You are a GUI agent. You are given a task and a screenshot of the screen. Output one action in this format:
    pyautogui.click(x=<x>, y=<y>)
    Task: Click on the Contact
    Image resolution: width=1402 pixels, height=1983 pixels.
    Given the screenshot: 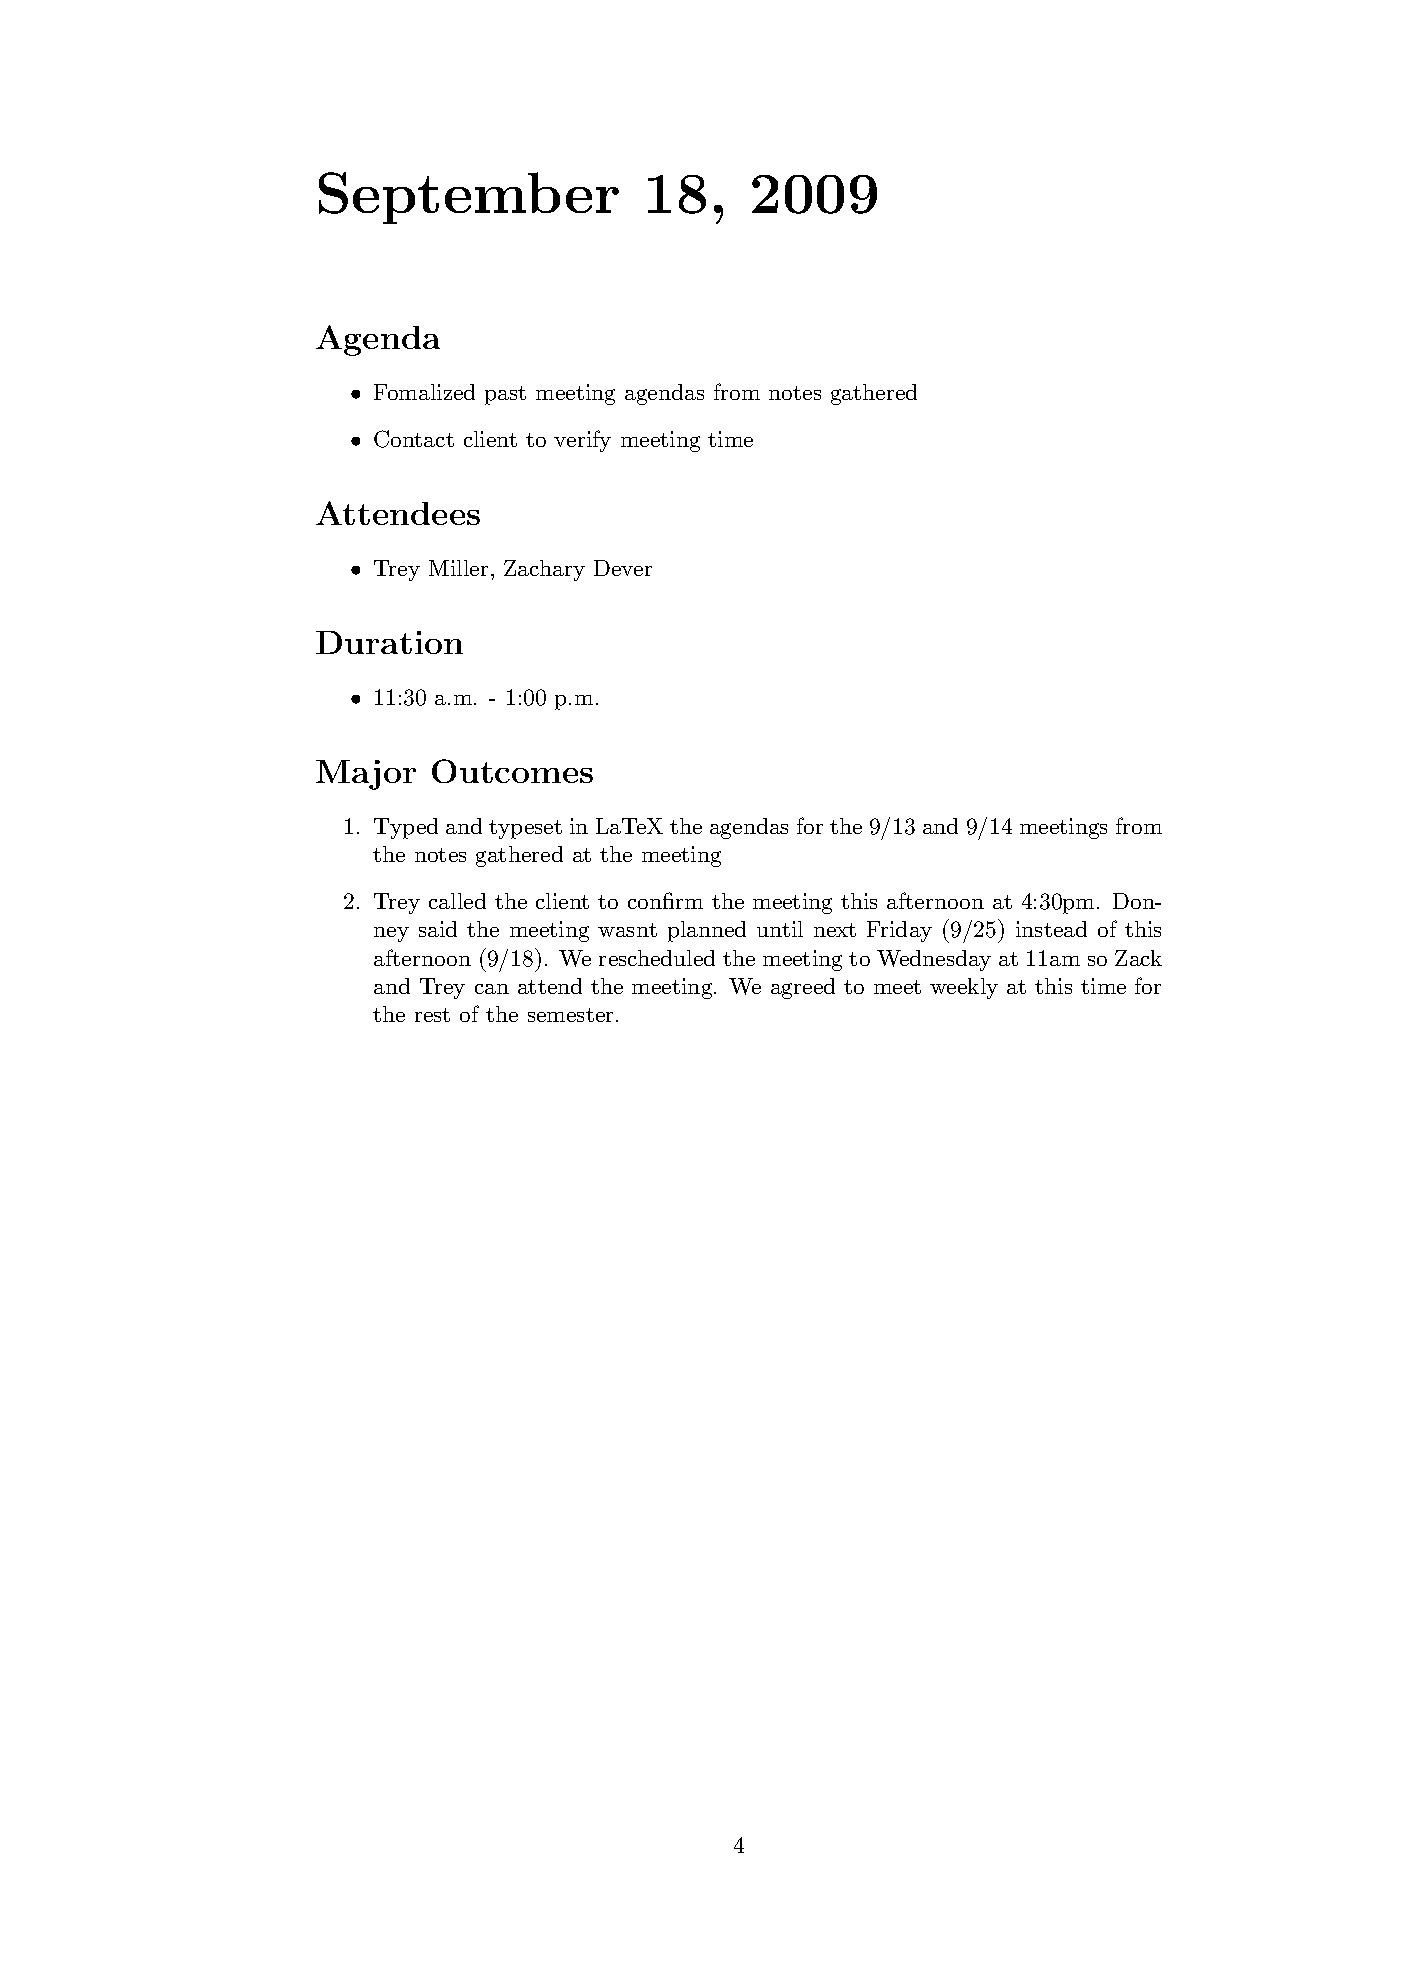 What is the action you would take?
    pyautogui.click(x=414, y=439)
